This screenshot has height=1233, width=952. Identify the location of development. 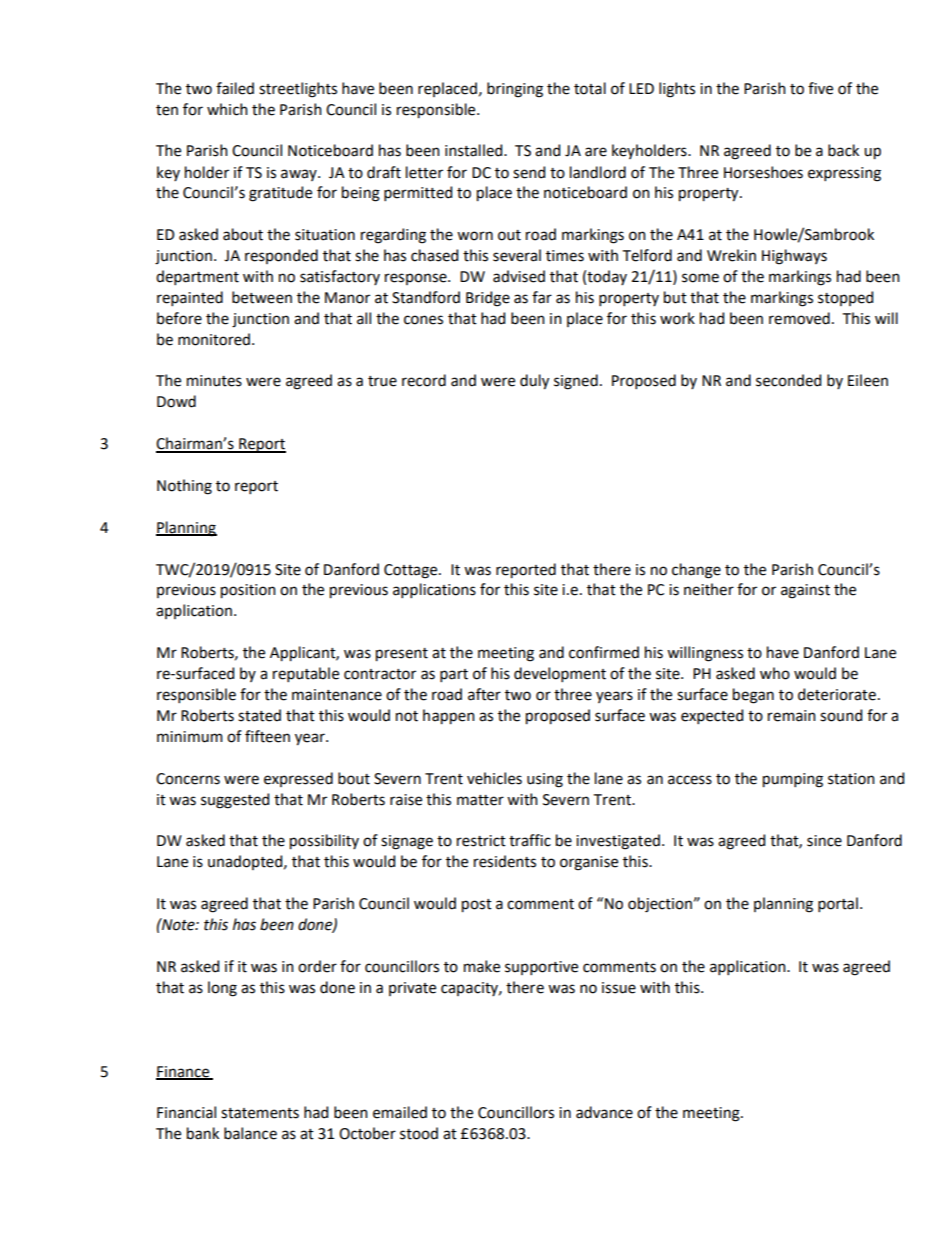
(560, 674).
